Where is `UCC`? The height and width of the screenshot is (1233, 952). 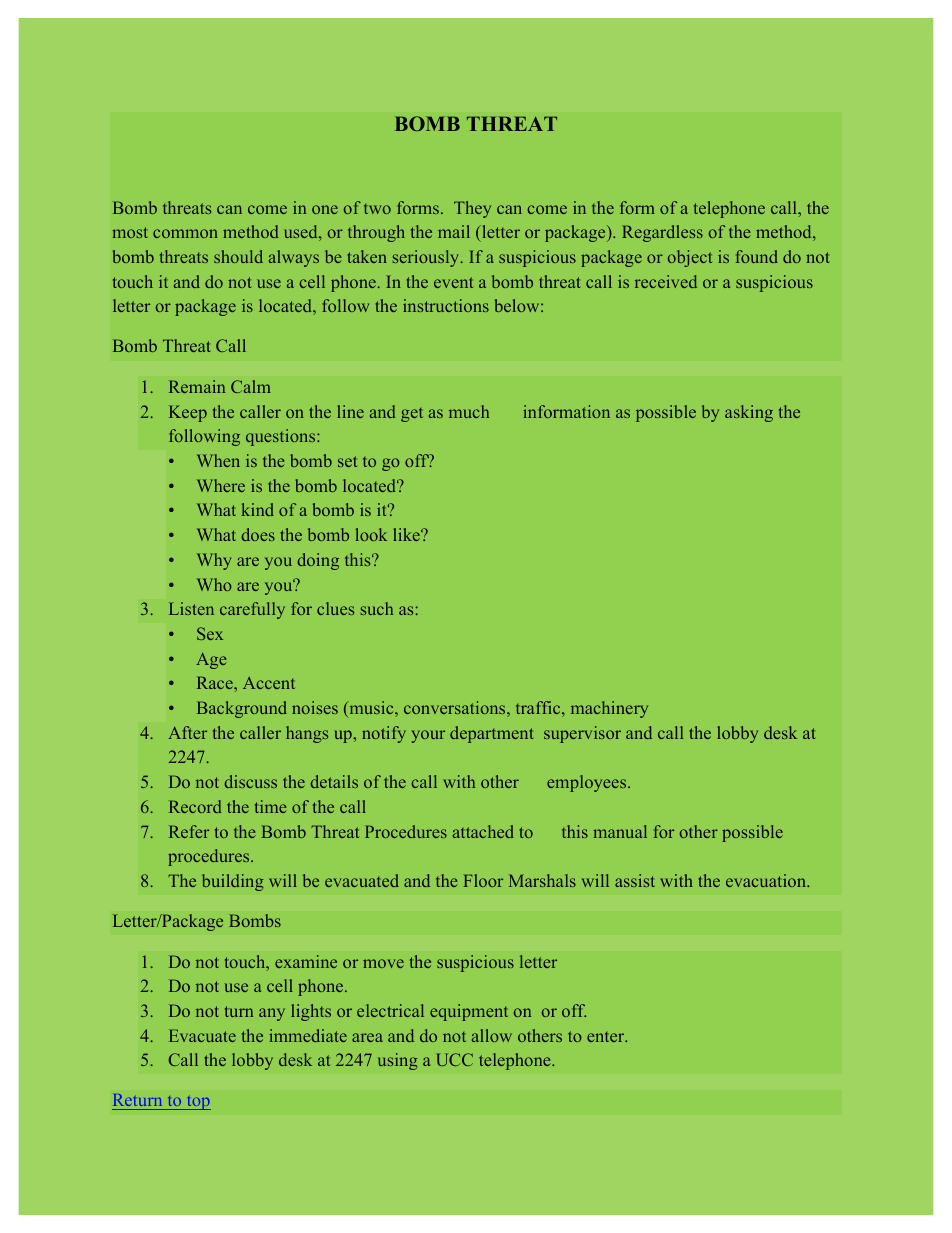
UCC is located at coordinates (454, 1059).
